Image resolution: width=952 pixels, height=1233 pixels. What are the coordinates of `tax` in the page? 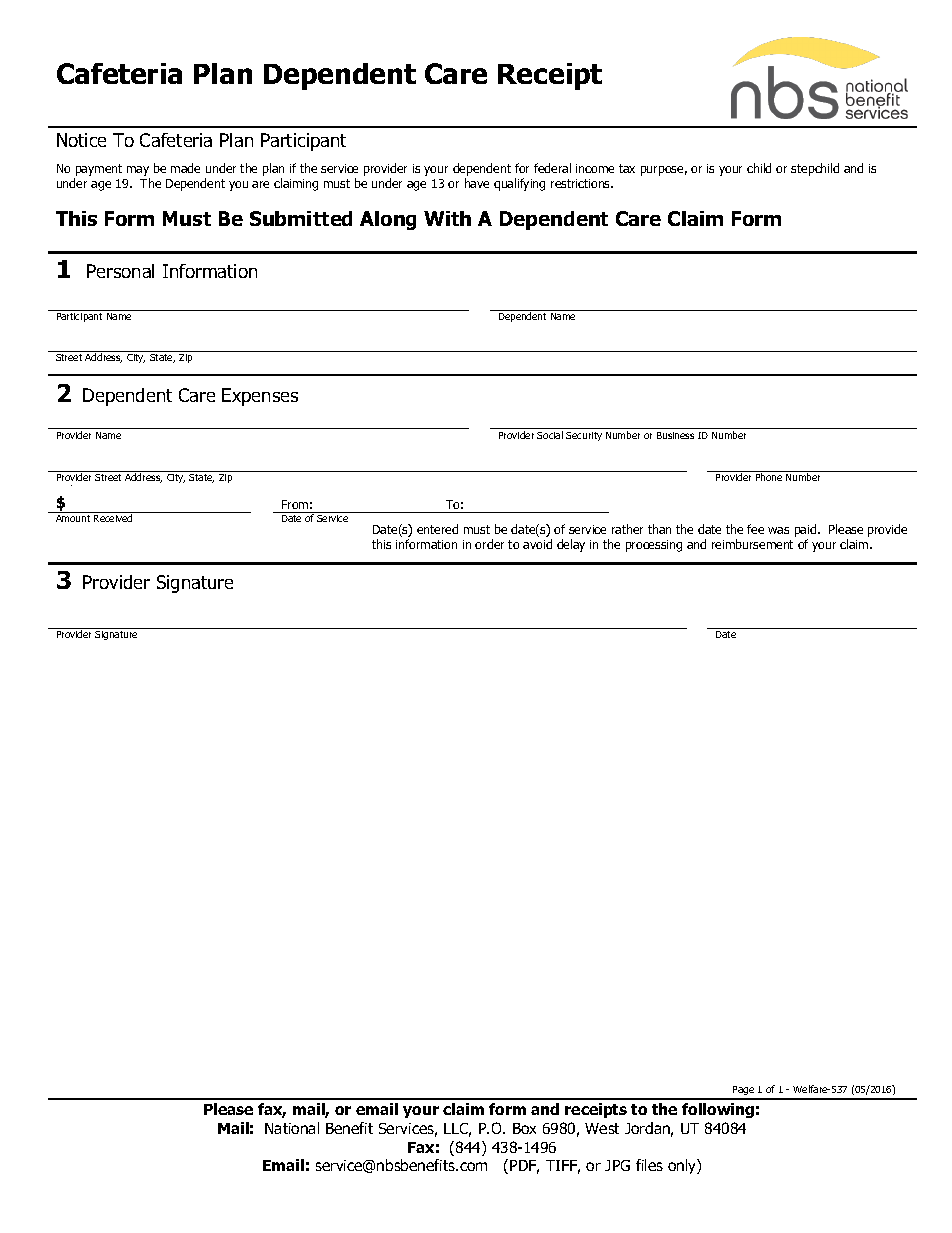 It's located at (627, 168).
